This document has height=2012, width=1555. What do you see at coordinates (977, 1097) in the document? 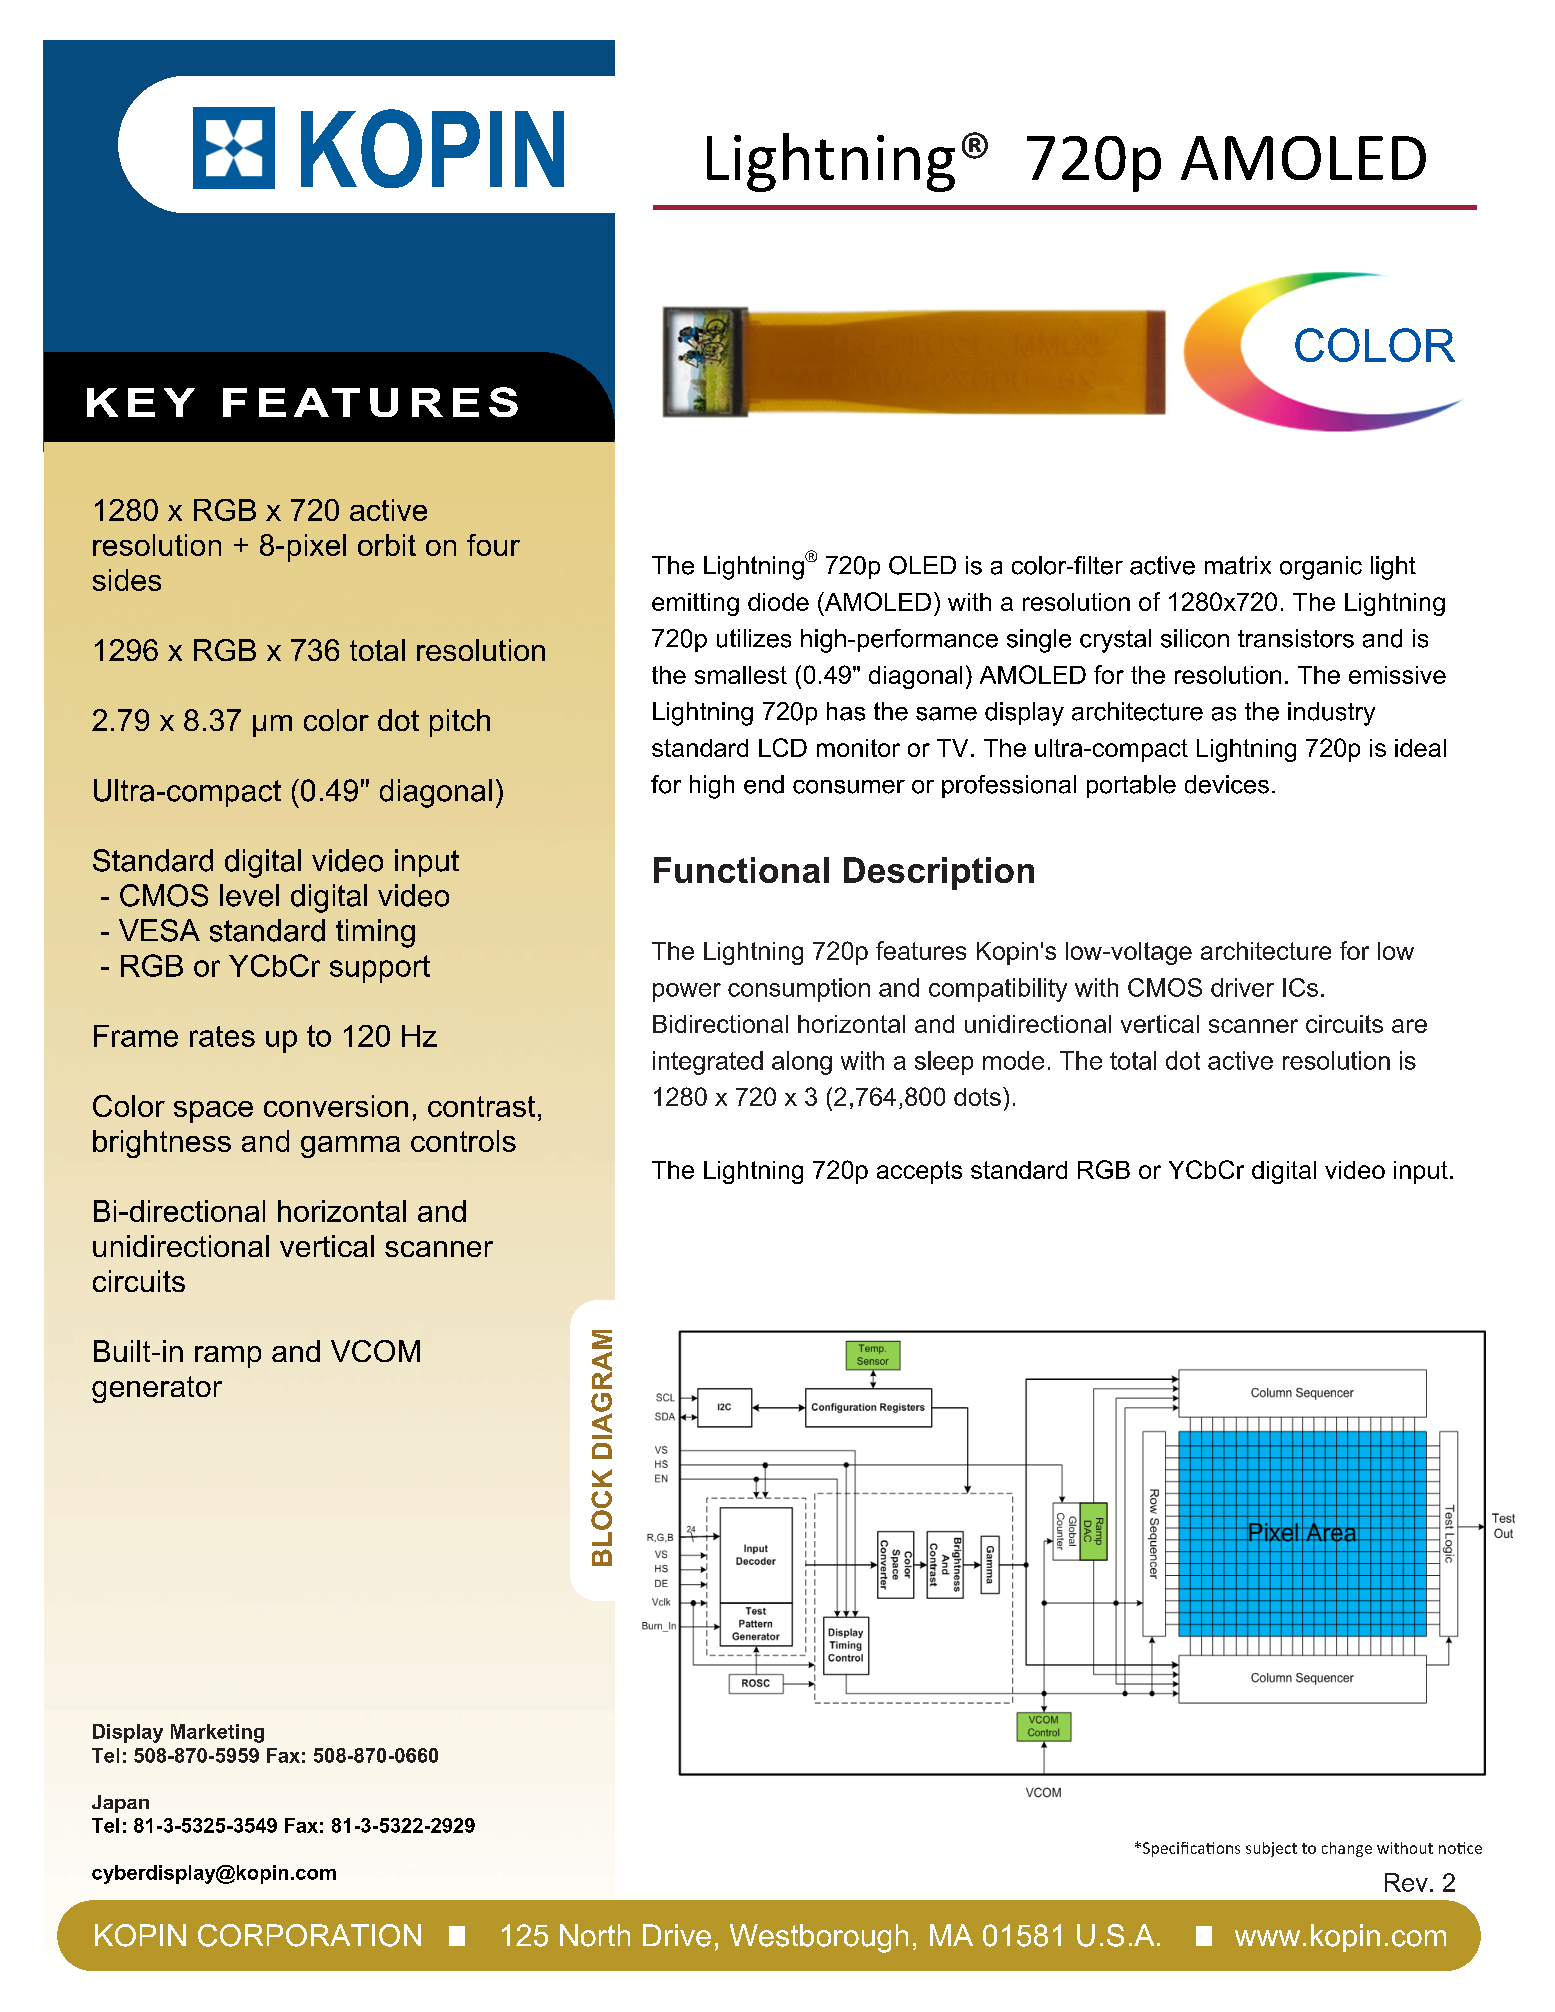
I see `dots` at bounding box center [977, 1097].
